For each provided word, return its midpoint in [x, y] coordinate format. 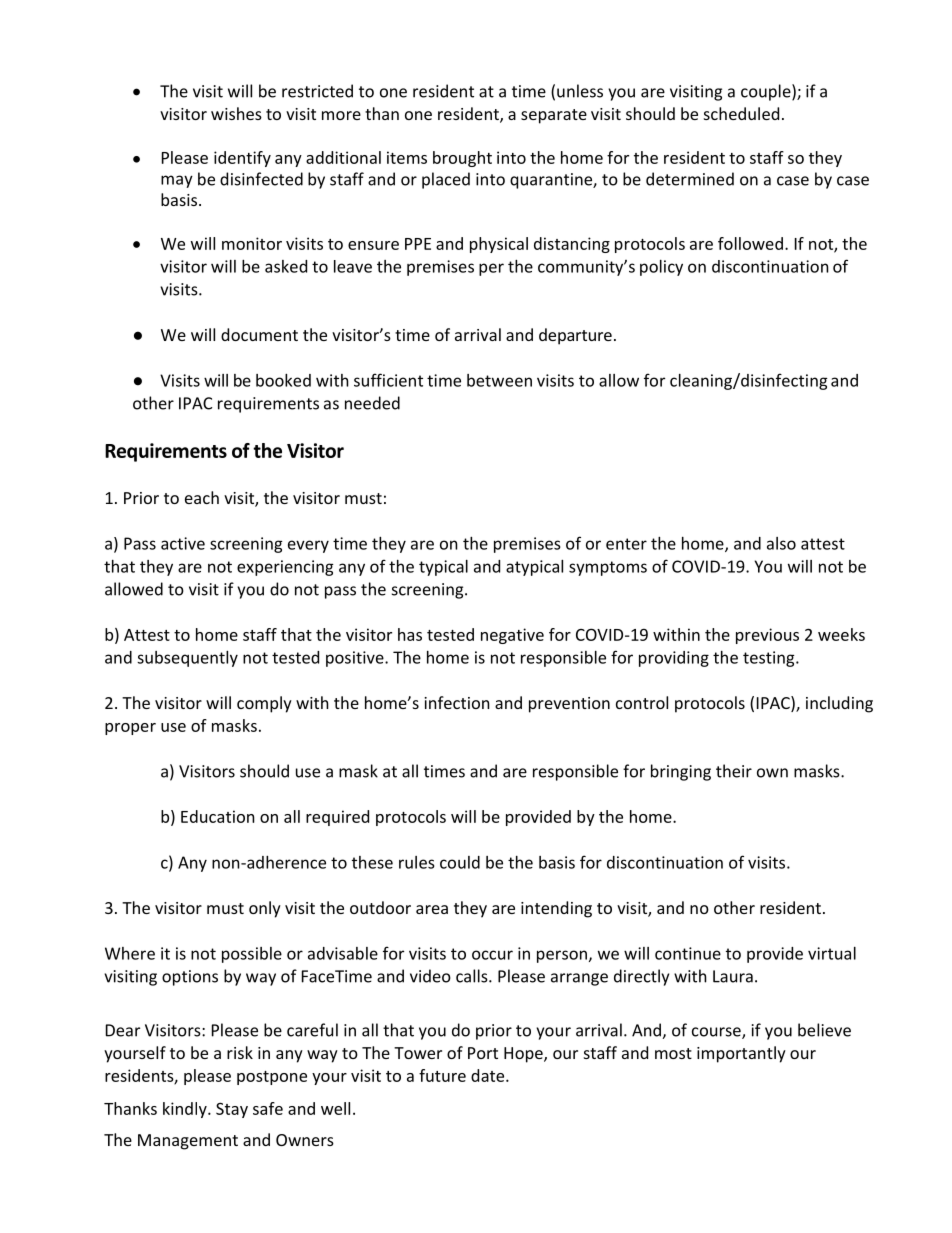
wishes [236, 113]
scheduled [741, 113]
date [489, 1075]
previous [767, 636]
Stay [232, 1110]
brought [462, 159]
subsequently [187, 659]
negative [512, 636]
